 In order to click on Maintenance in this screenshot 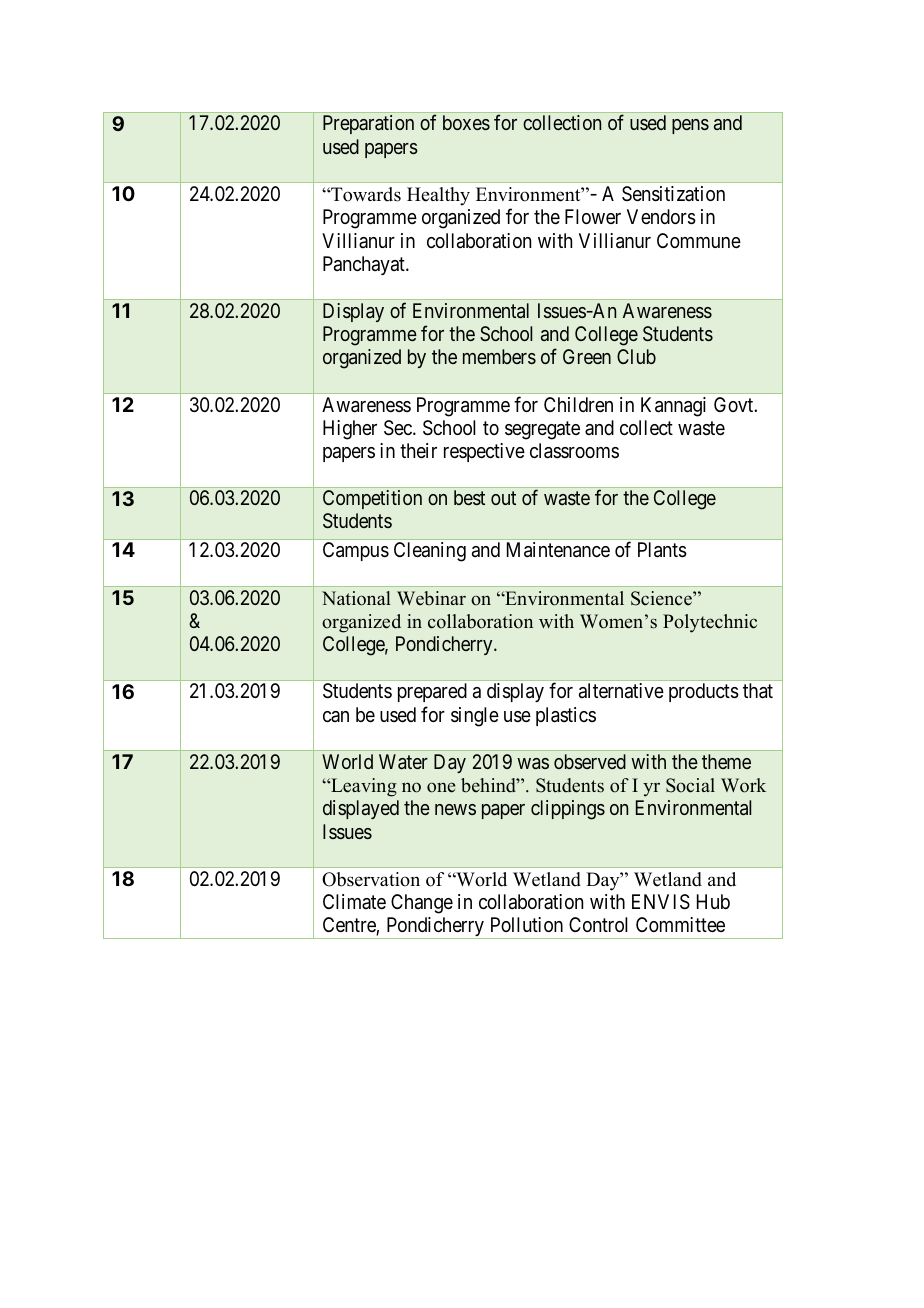, I will do `click(558, 550)`.
